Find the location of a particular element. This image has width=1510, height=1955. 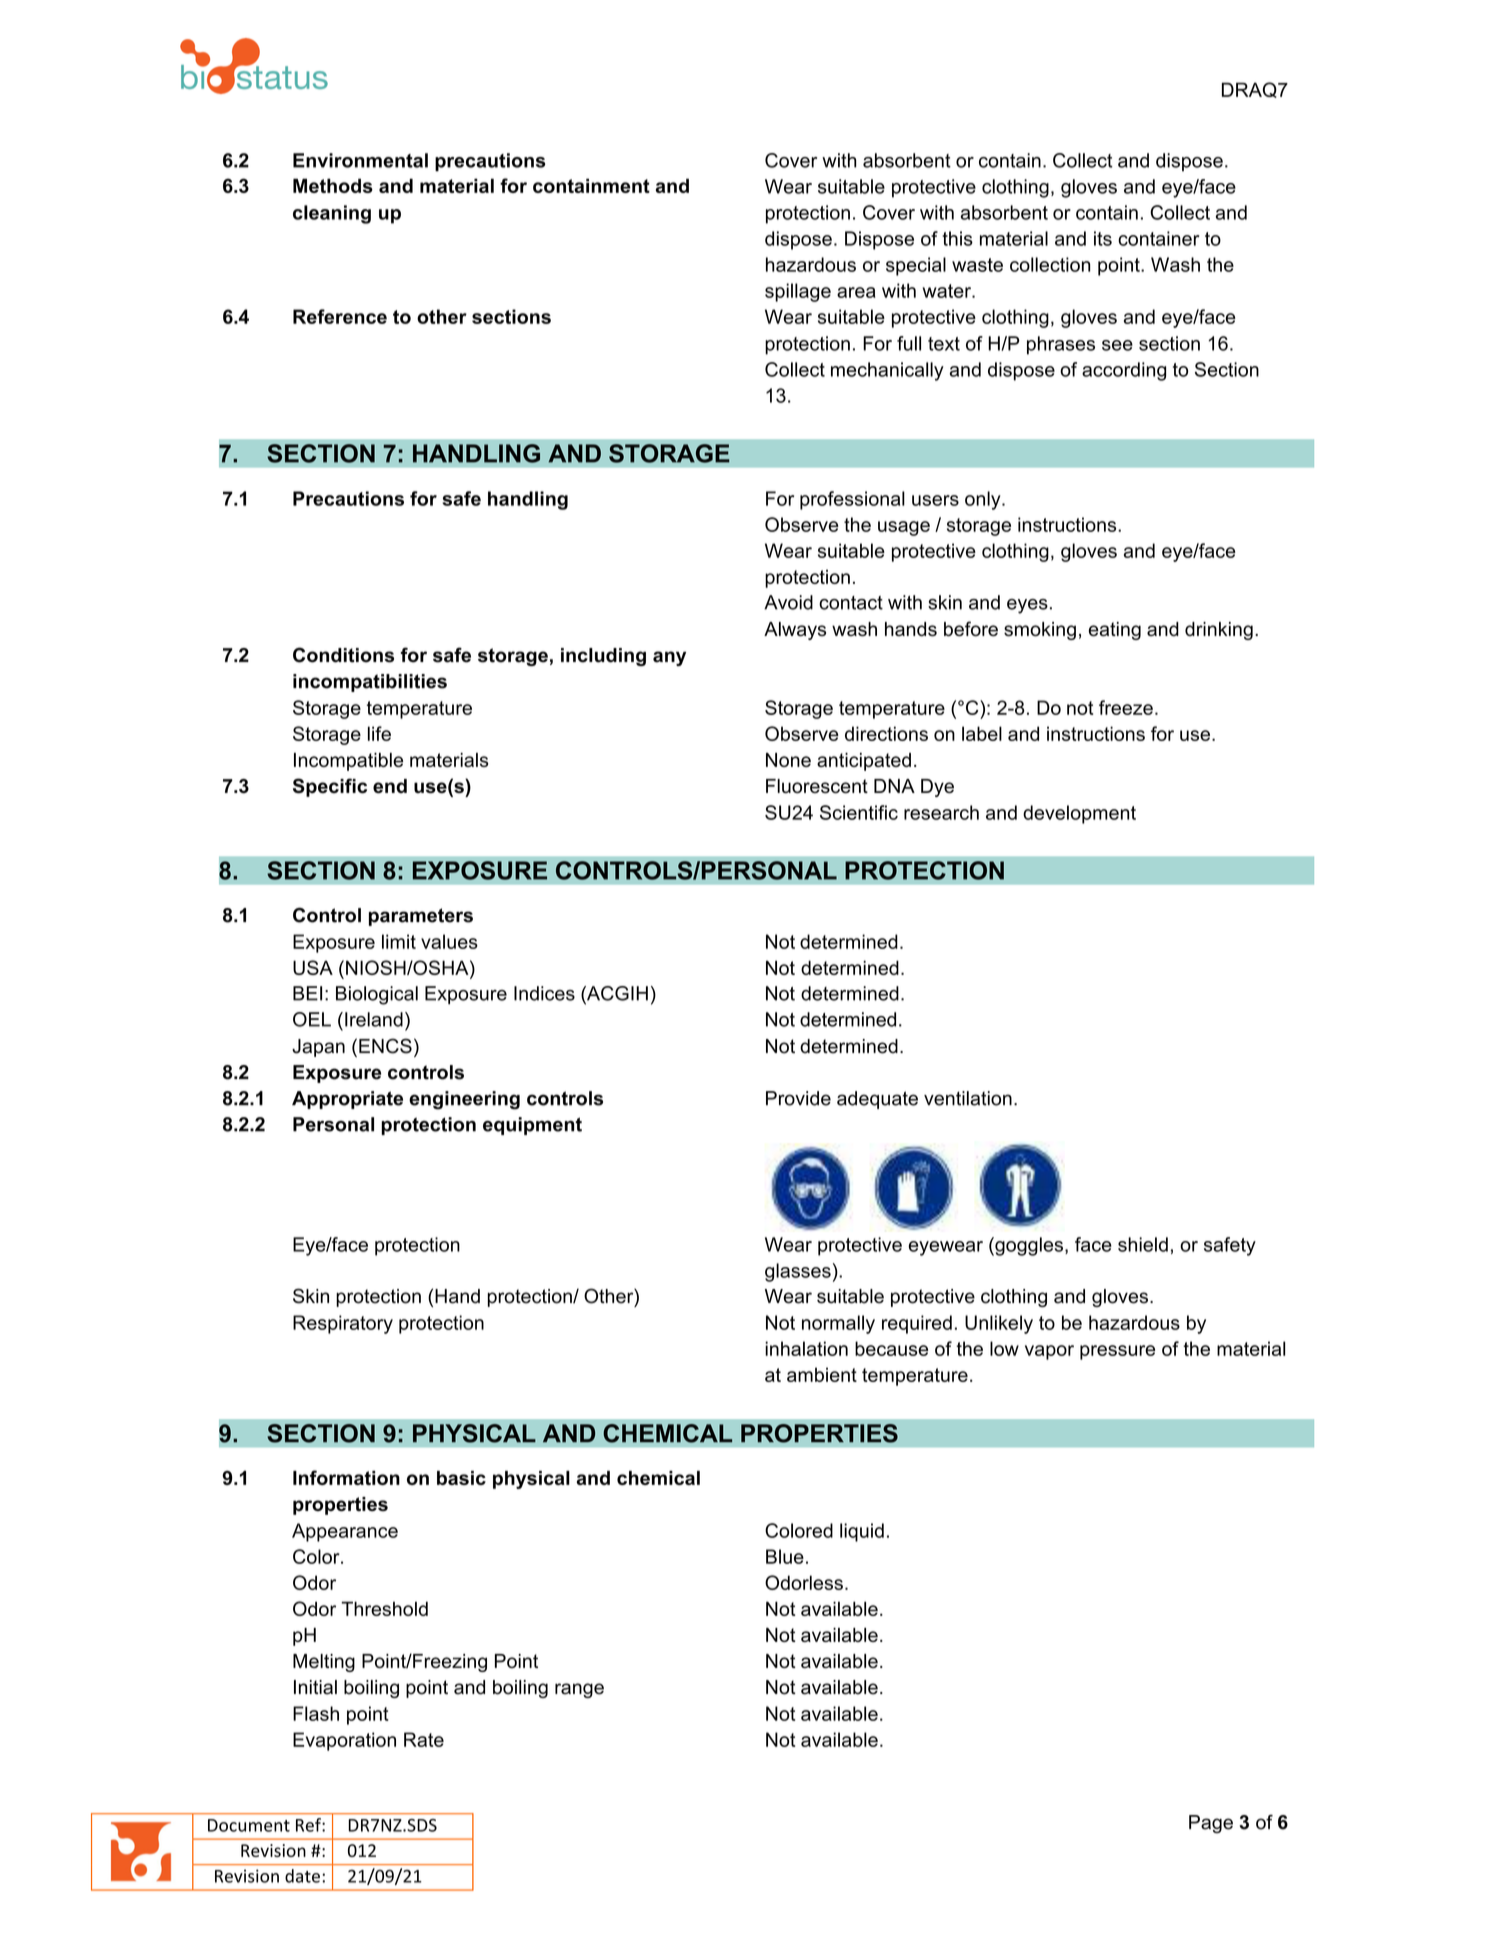

date is located at coordinates (302, 1876).
